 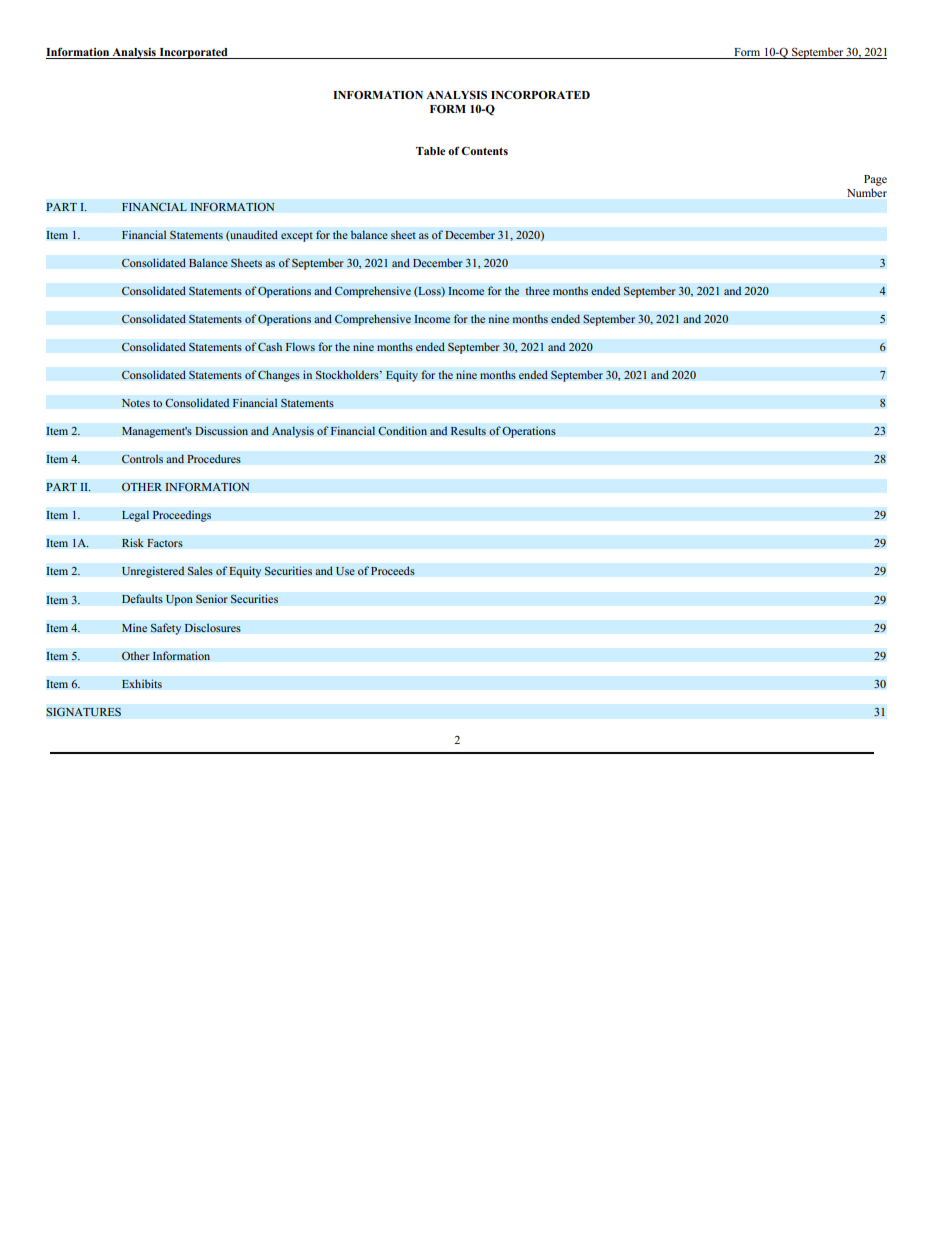 What do you see at coordinates (484, 150) in the screenshot?
I see `Contents` at bounding box center [484, 150].
